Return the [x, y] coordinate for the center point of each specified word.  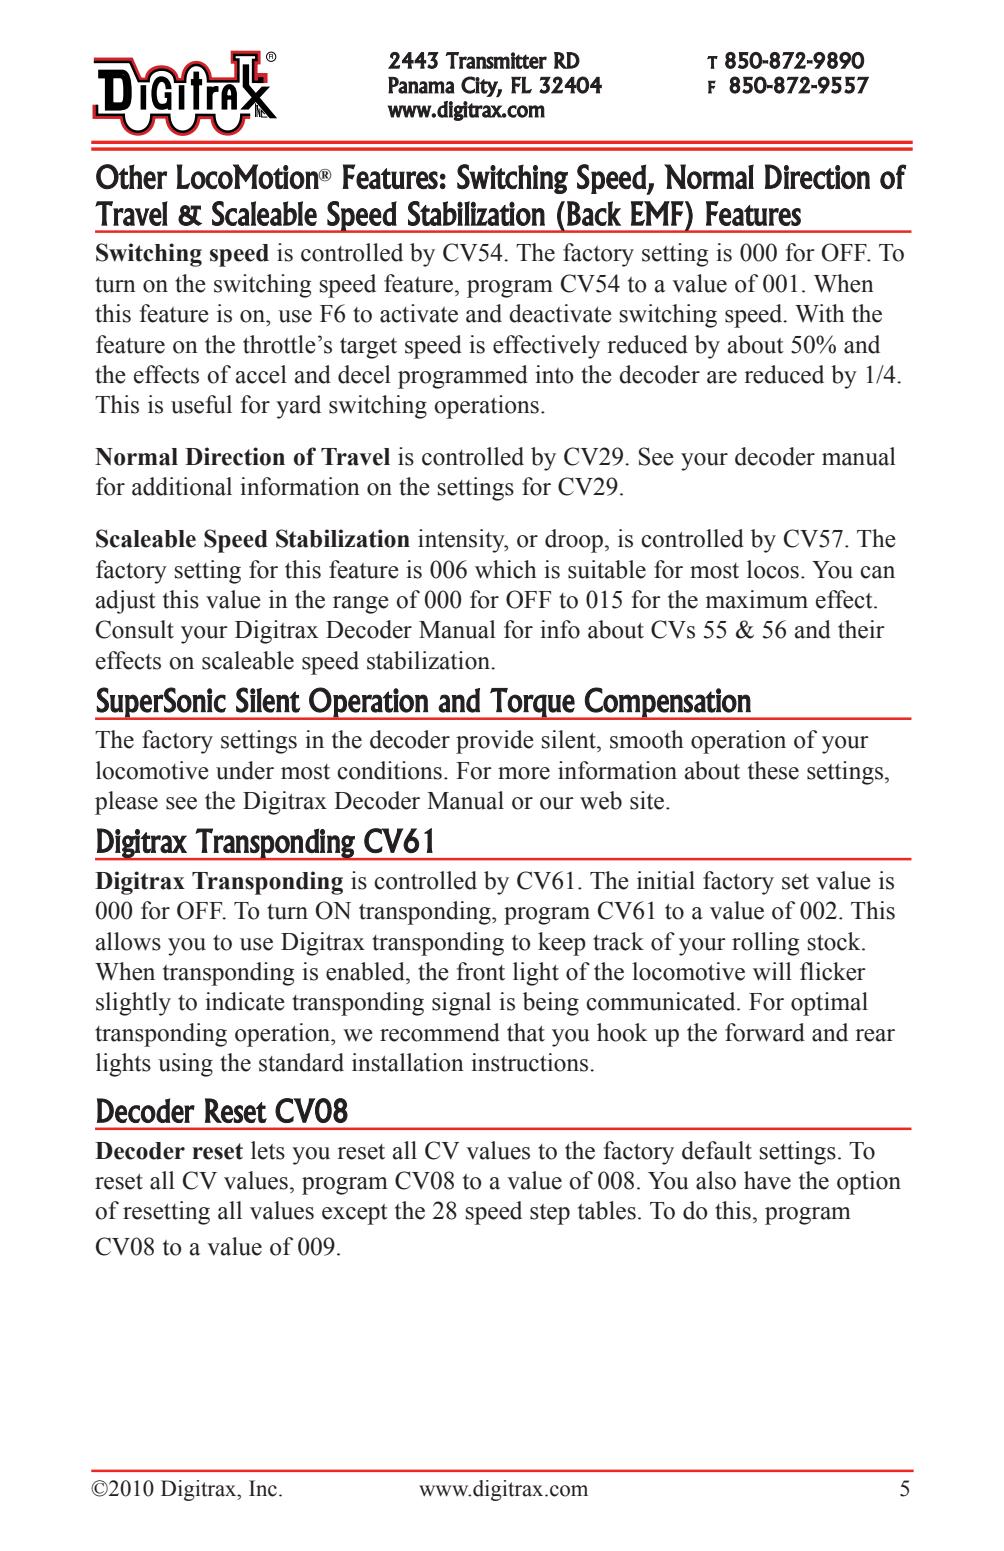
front [481, 971]
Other [131, 176]
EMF [658, 213]
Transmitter [496, 60]
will [772, 971]
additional [182, 486]
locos [773, 569]
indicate [245, 1001]
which [506, 569]
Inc [263, 1488]
